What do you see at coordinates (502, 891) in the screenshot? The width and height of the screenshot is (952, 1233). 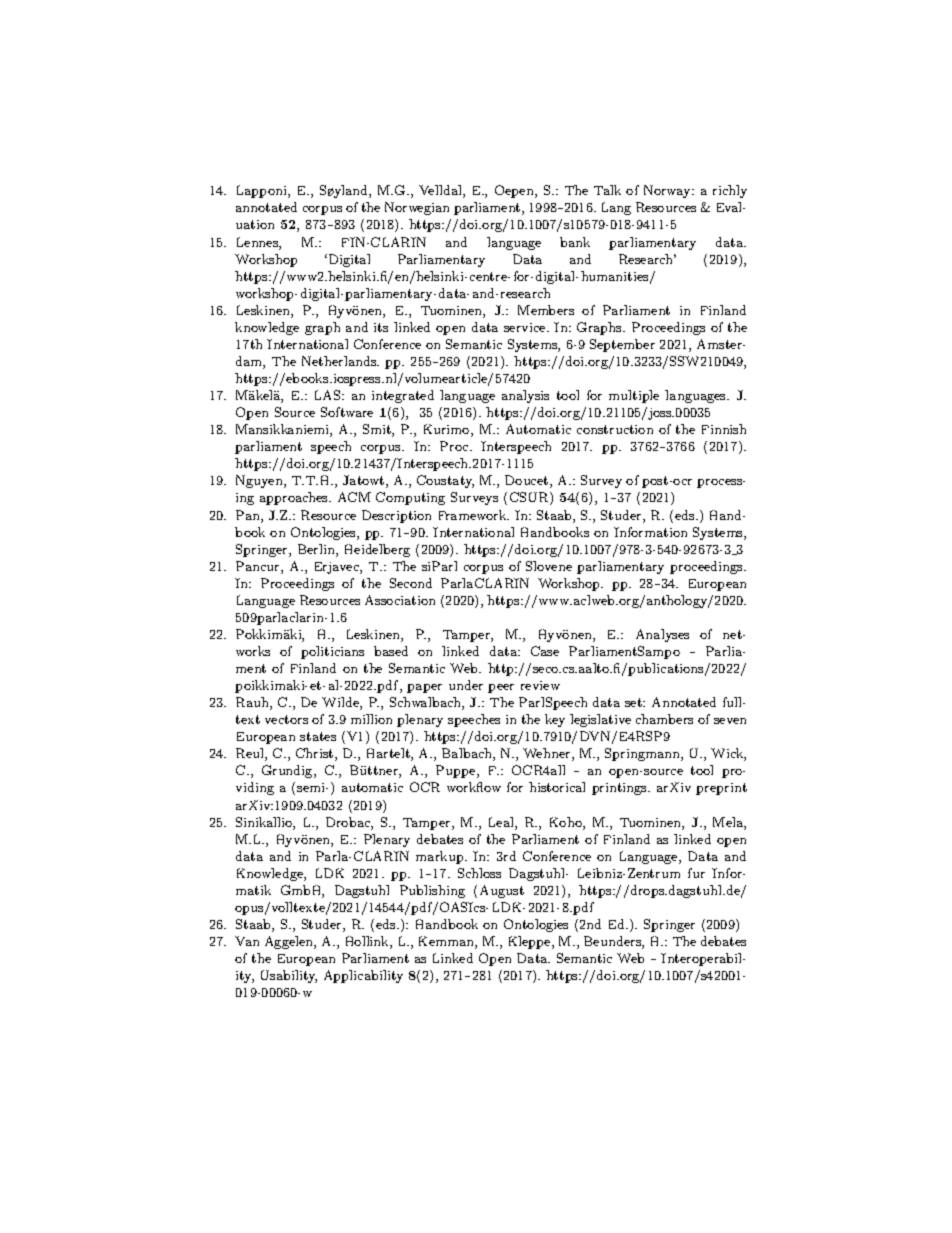 I see `August` at bounding box center [502, 891].
